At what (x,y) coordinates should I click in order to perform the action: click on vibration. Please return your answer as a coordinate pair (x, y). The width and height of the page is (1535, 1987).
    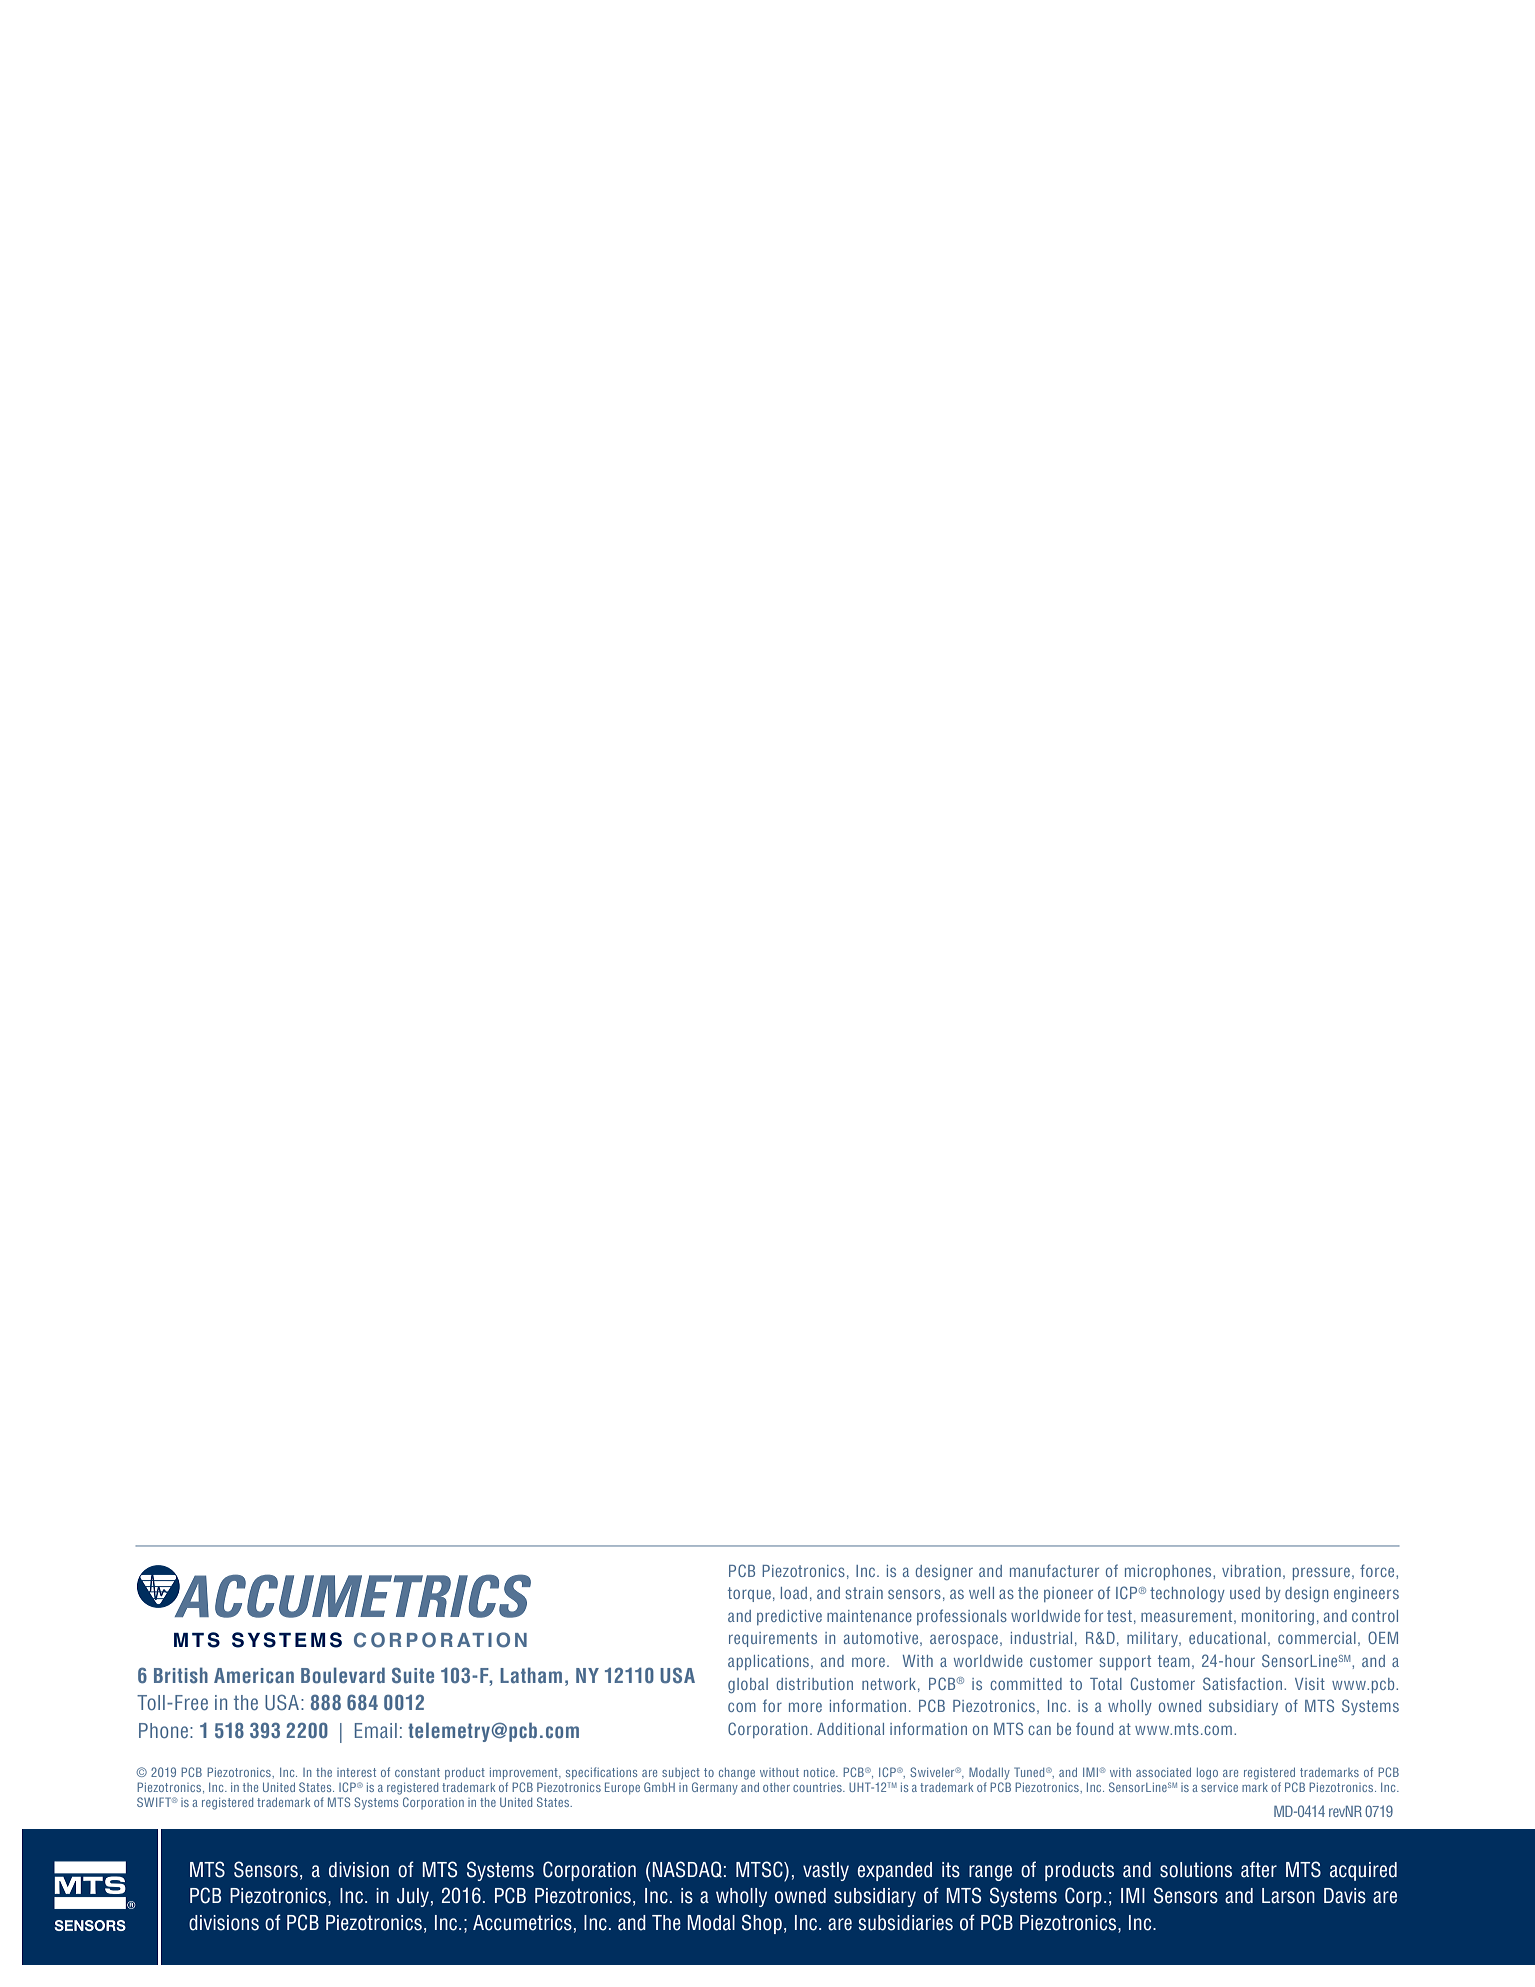
    Looking at the image, I should click on (1251, 1571).
